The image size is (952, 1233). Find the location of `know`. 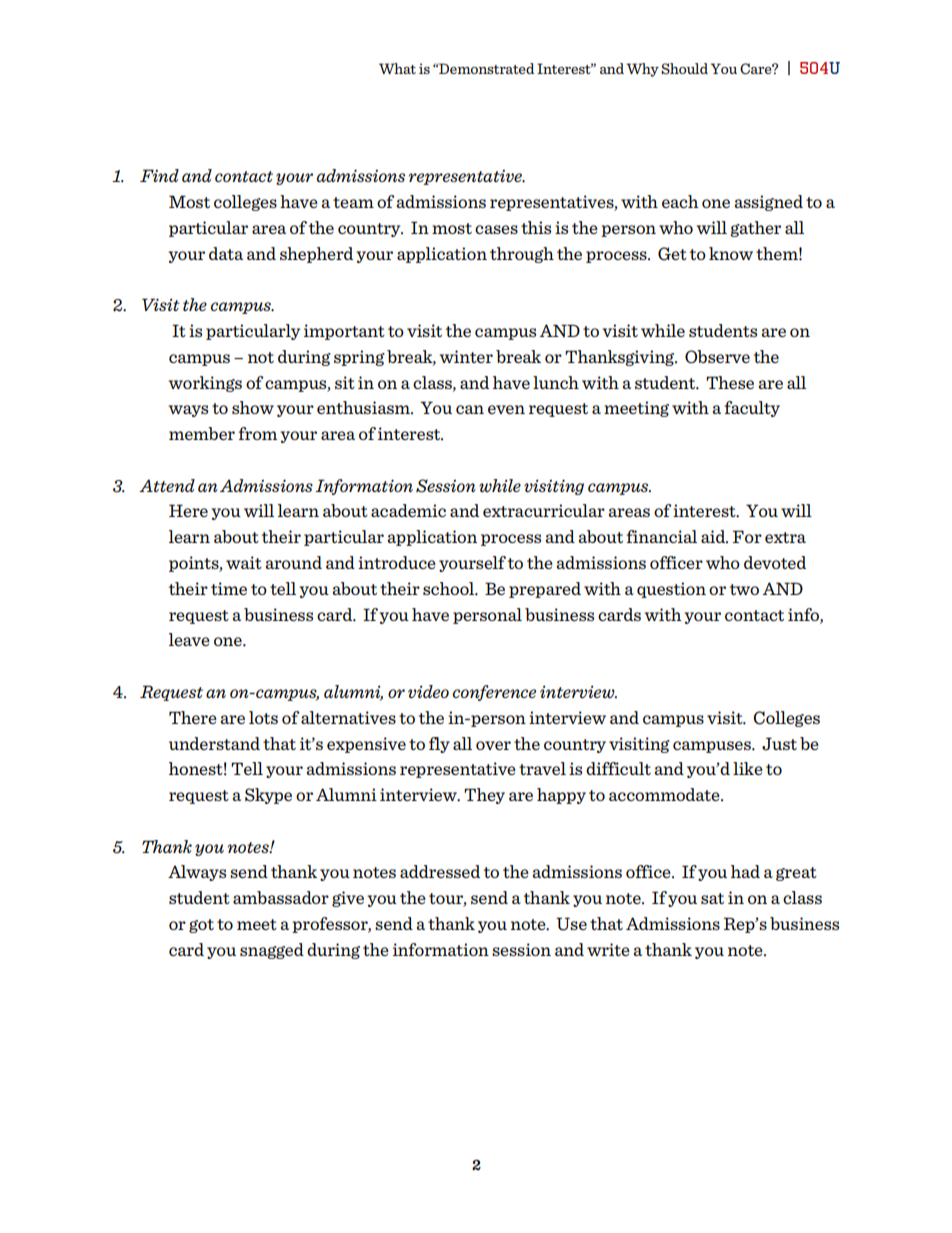

know is located at coordinates (731, 253).
